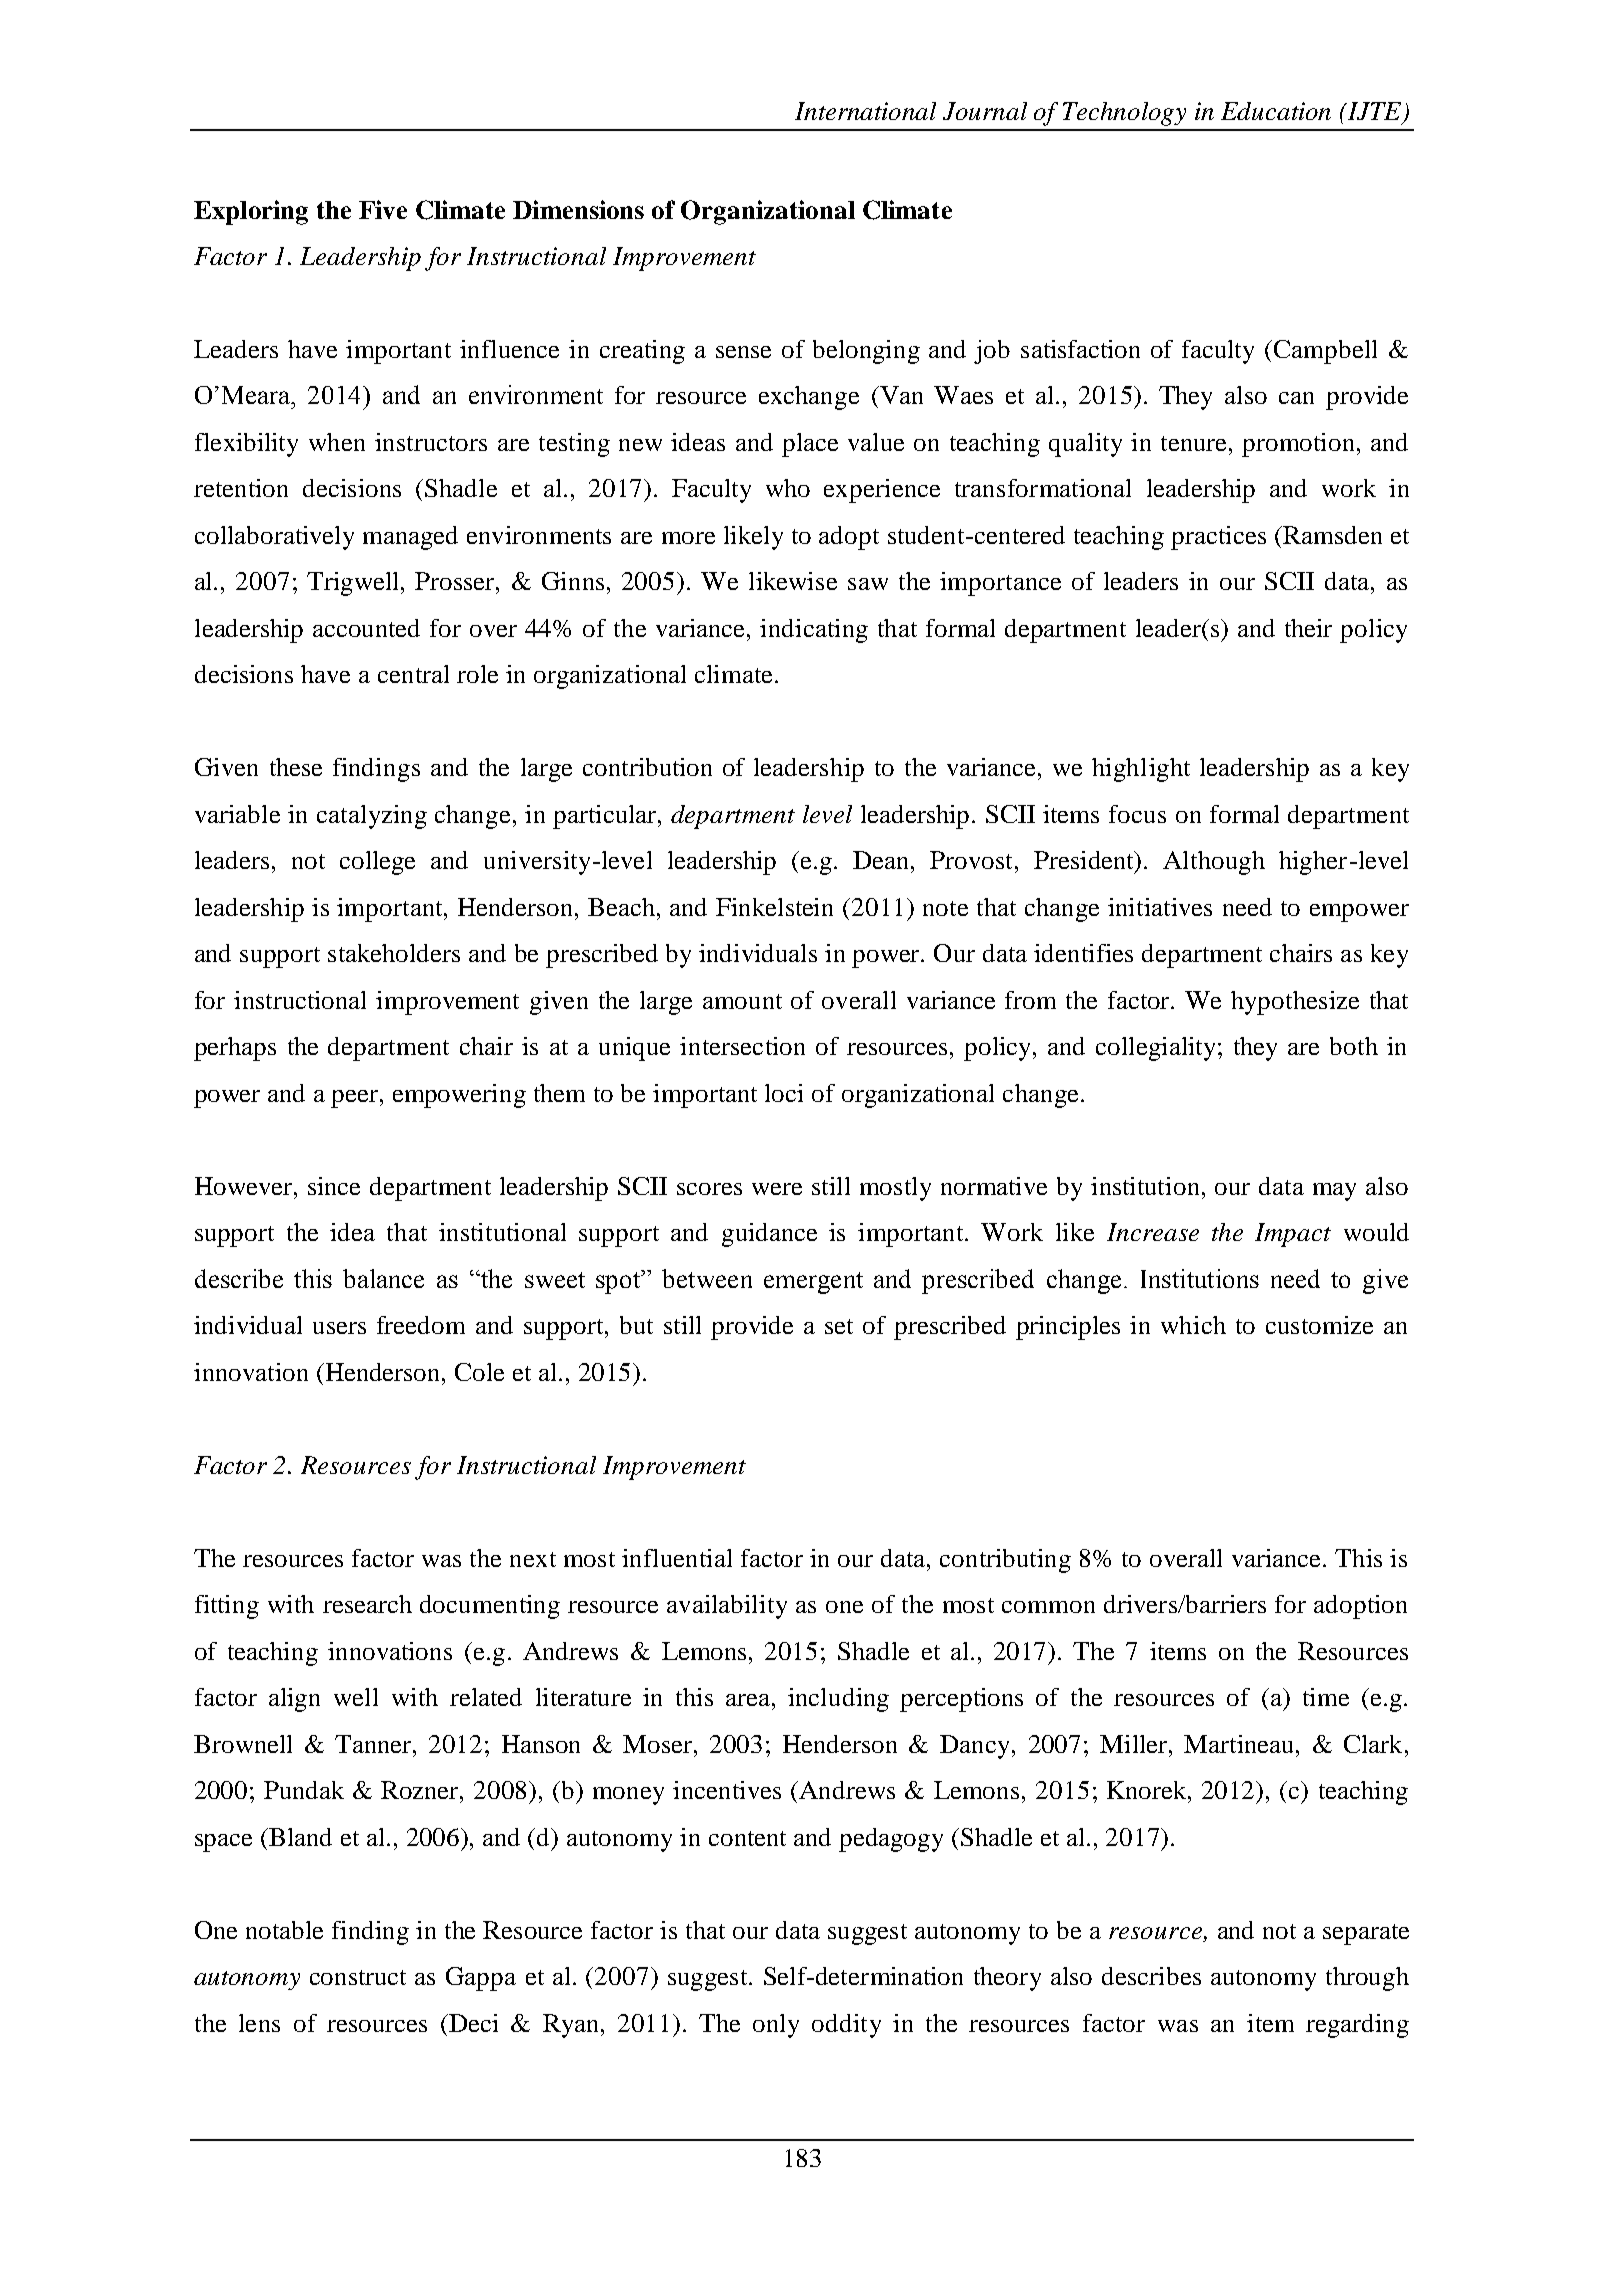  What do you see at coordinates (882, 860) in the image?
I see `Dean` at bounding box center [882, 860].
